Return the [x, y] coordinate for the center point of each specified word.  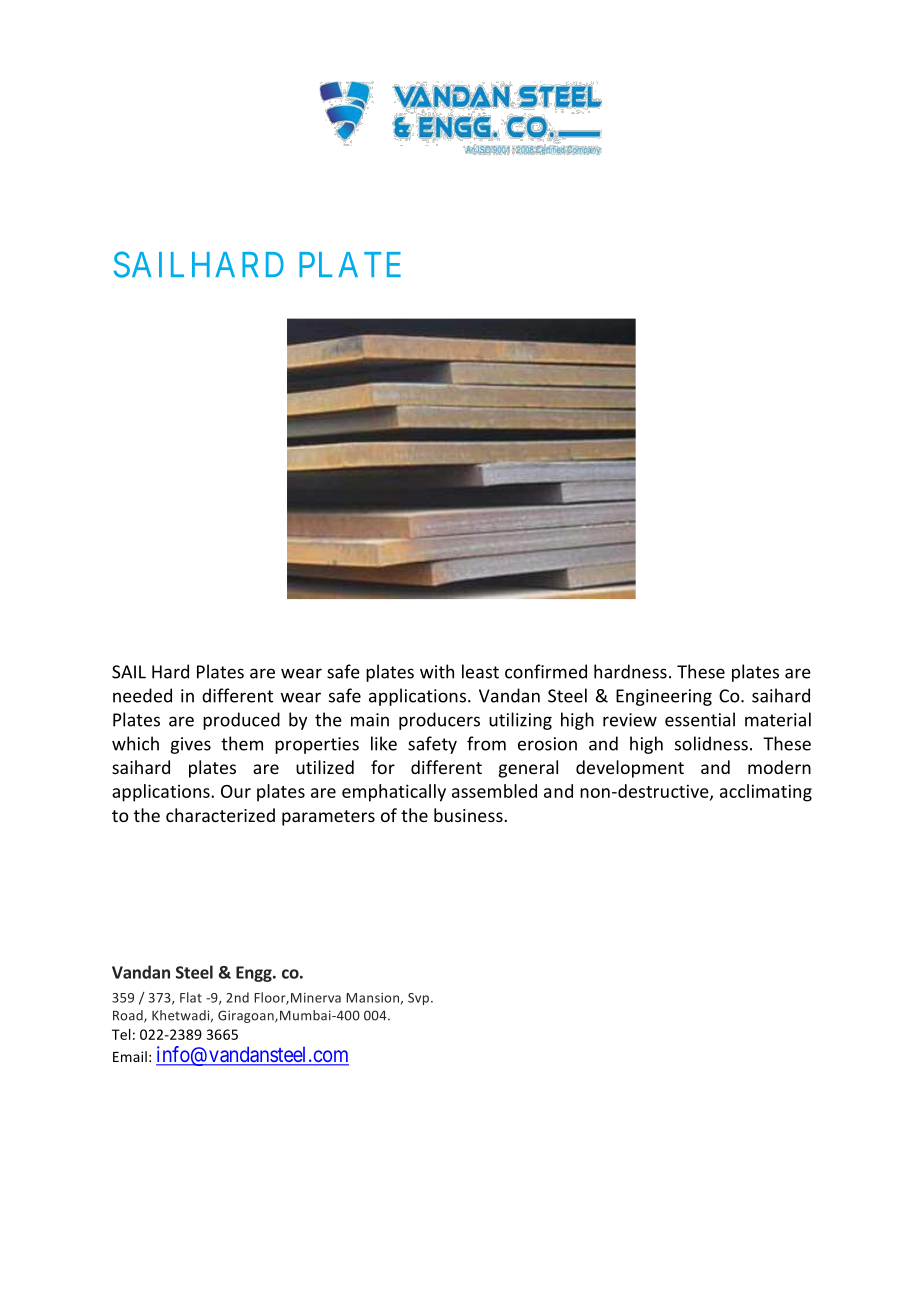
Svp [420, 999]
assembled [494, 791]
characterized [220, 815]
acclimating [766, 793]
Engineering [664, 697]
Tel [121, 1034]
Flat [191, 997]
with [437, 671]
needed [142, 695]
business [469, 815]
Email [130, 1056]
